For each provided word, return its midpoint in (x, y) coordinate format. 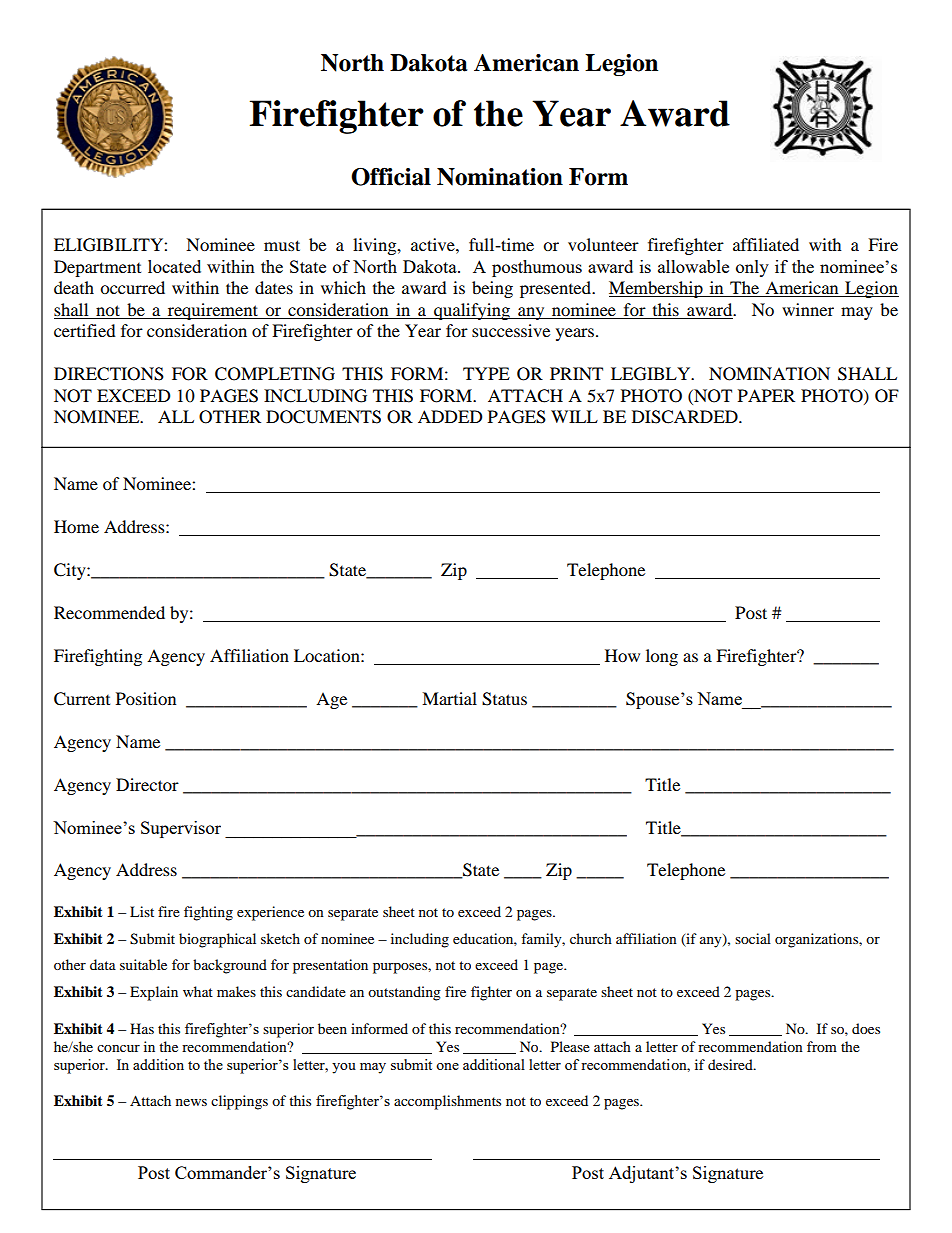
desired (731, 1064)
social (753, 938)
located (174, 266)
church (591, 938)
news (191, 1102)
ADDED (450, 416)
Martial (449, 698)
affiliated (766, 244)
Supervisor (181, 829)
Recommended (109, 612)
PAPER (766, 395)
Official (391, 177)
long (662, 657)
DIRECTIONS (109, 374)
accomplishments (447, 1102)
